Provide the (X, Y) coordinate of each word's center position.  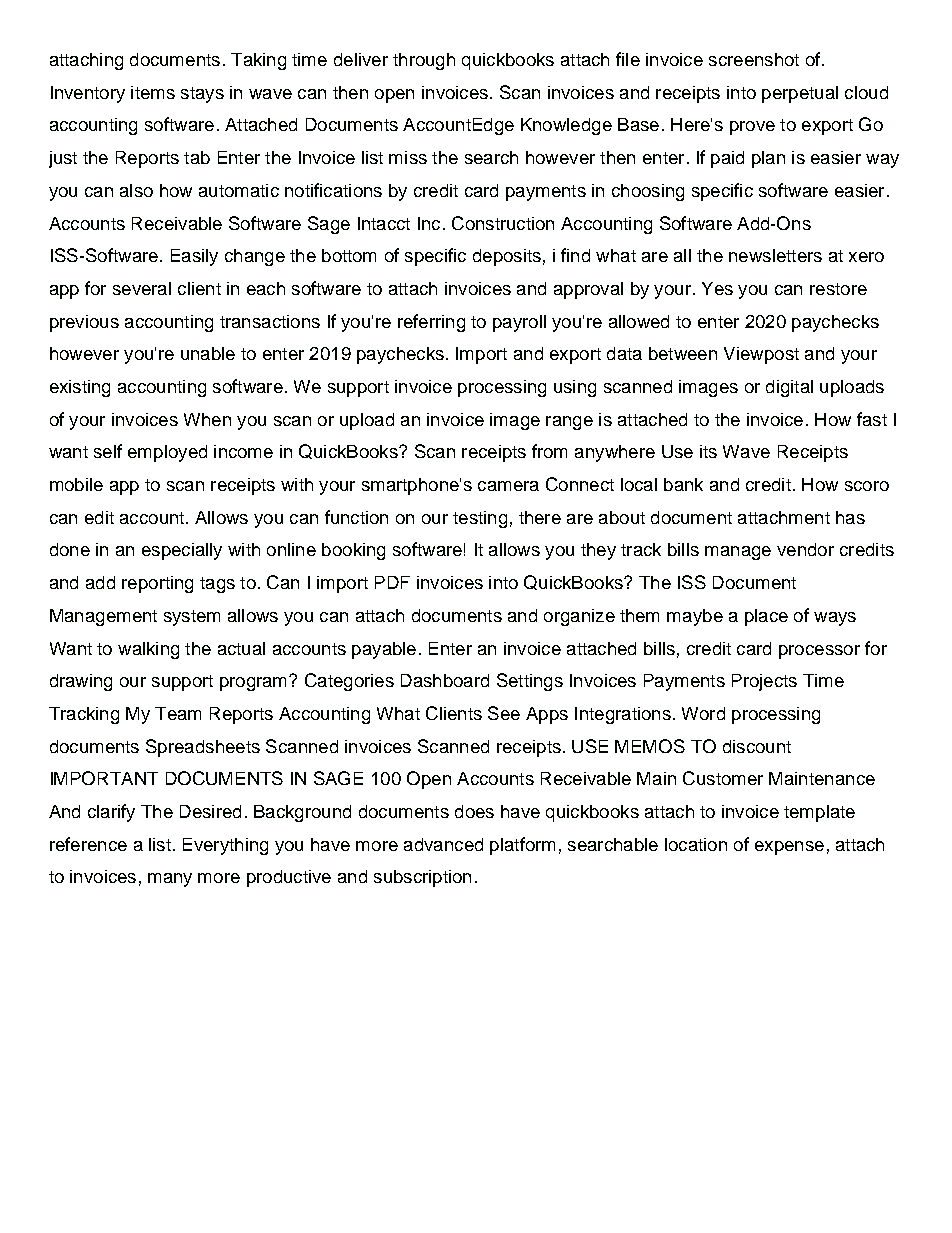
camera (508, 486)
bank (683, 484)
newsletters (775, 255)
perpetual (800, 94)
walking (148, 650)
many (170, 880)
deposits (507, 257)
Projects (764, 682)
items (153, 92)
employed (167, 453)
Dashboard (445, 680)
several (142, 288)
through (424, 61)
